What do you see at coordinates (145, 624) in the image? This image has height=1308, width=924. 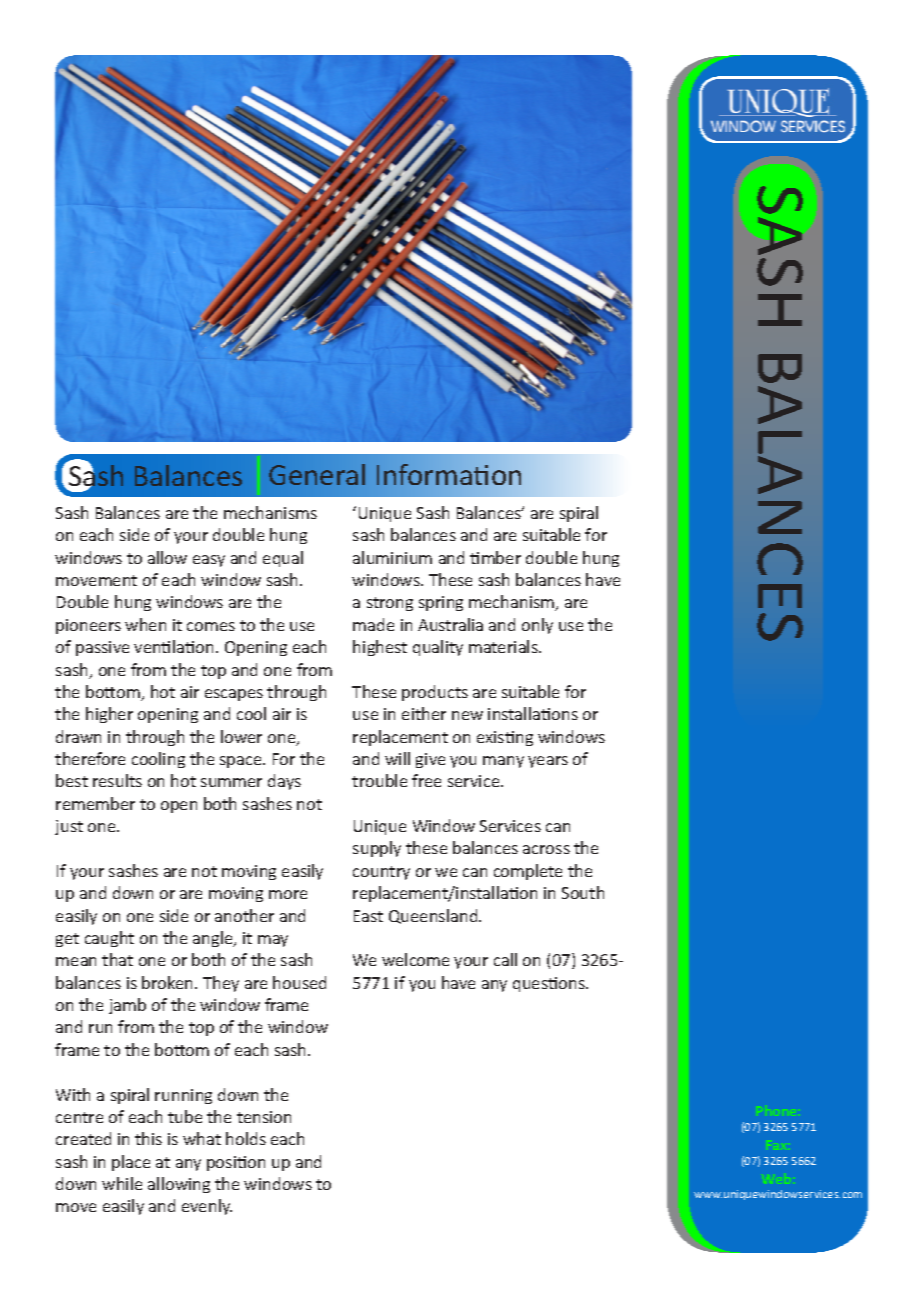 I see `when` at bounding box center [145, 624].
